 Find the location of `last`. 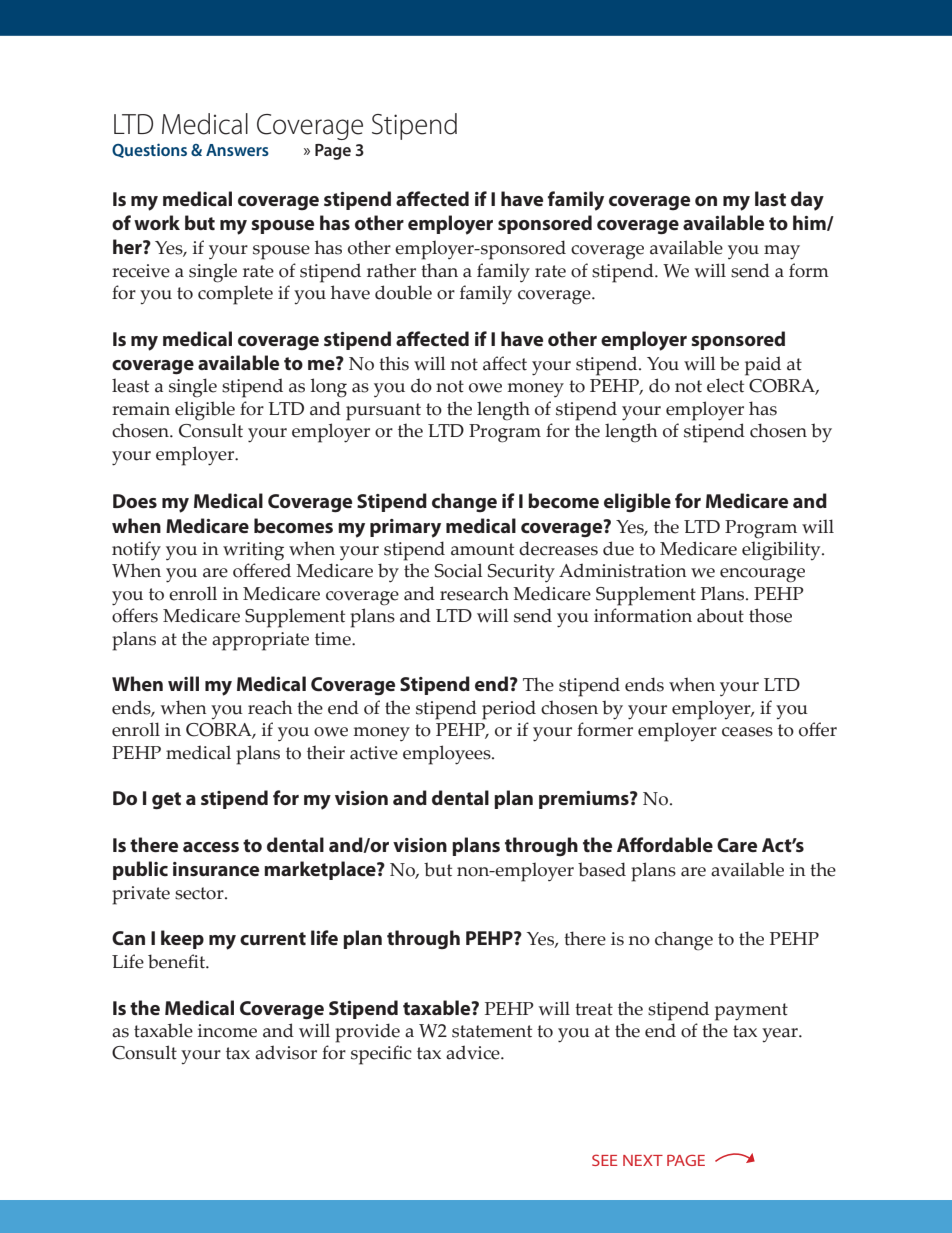

last is located at coordinates (770, 198).
